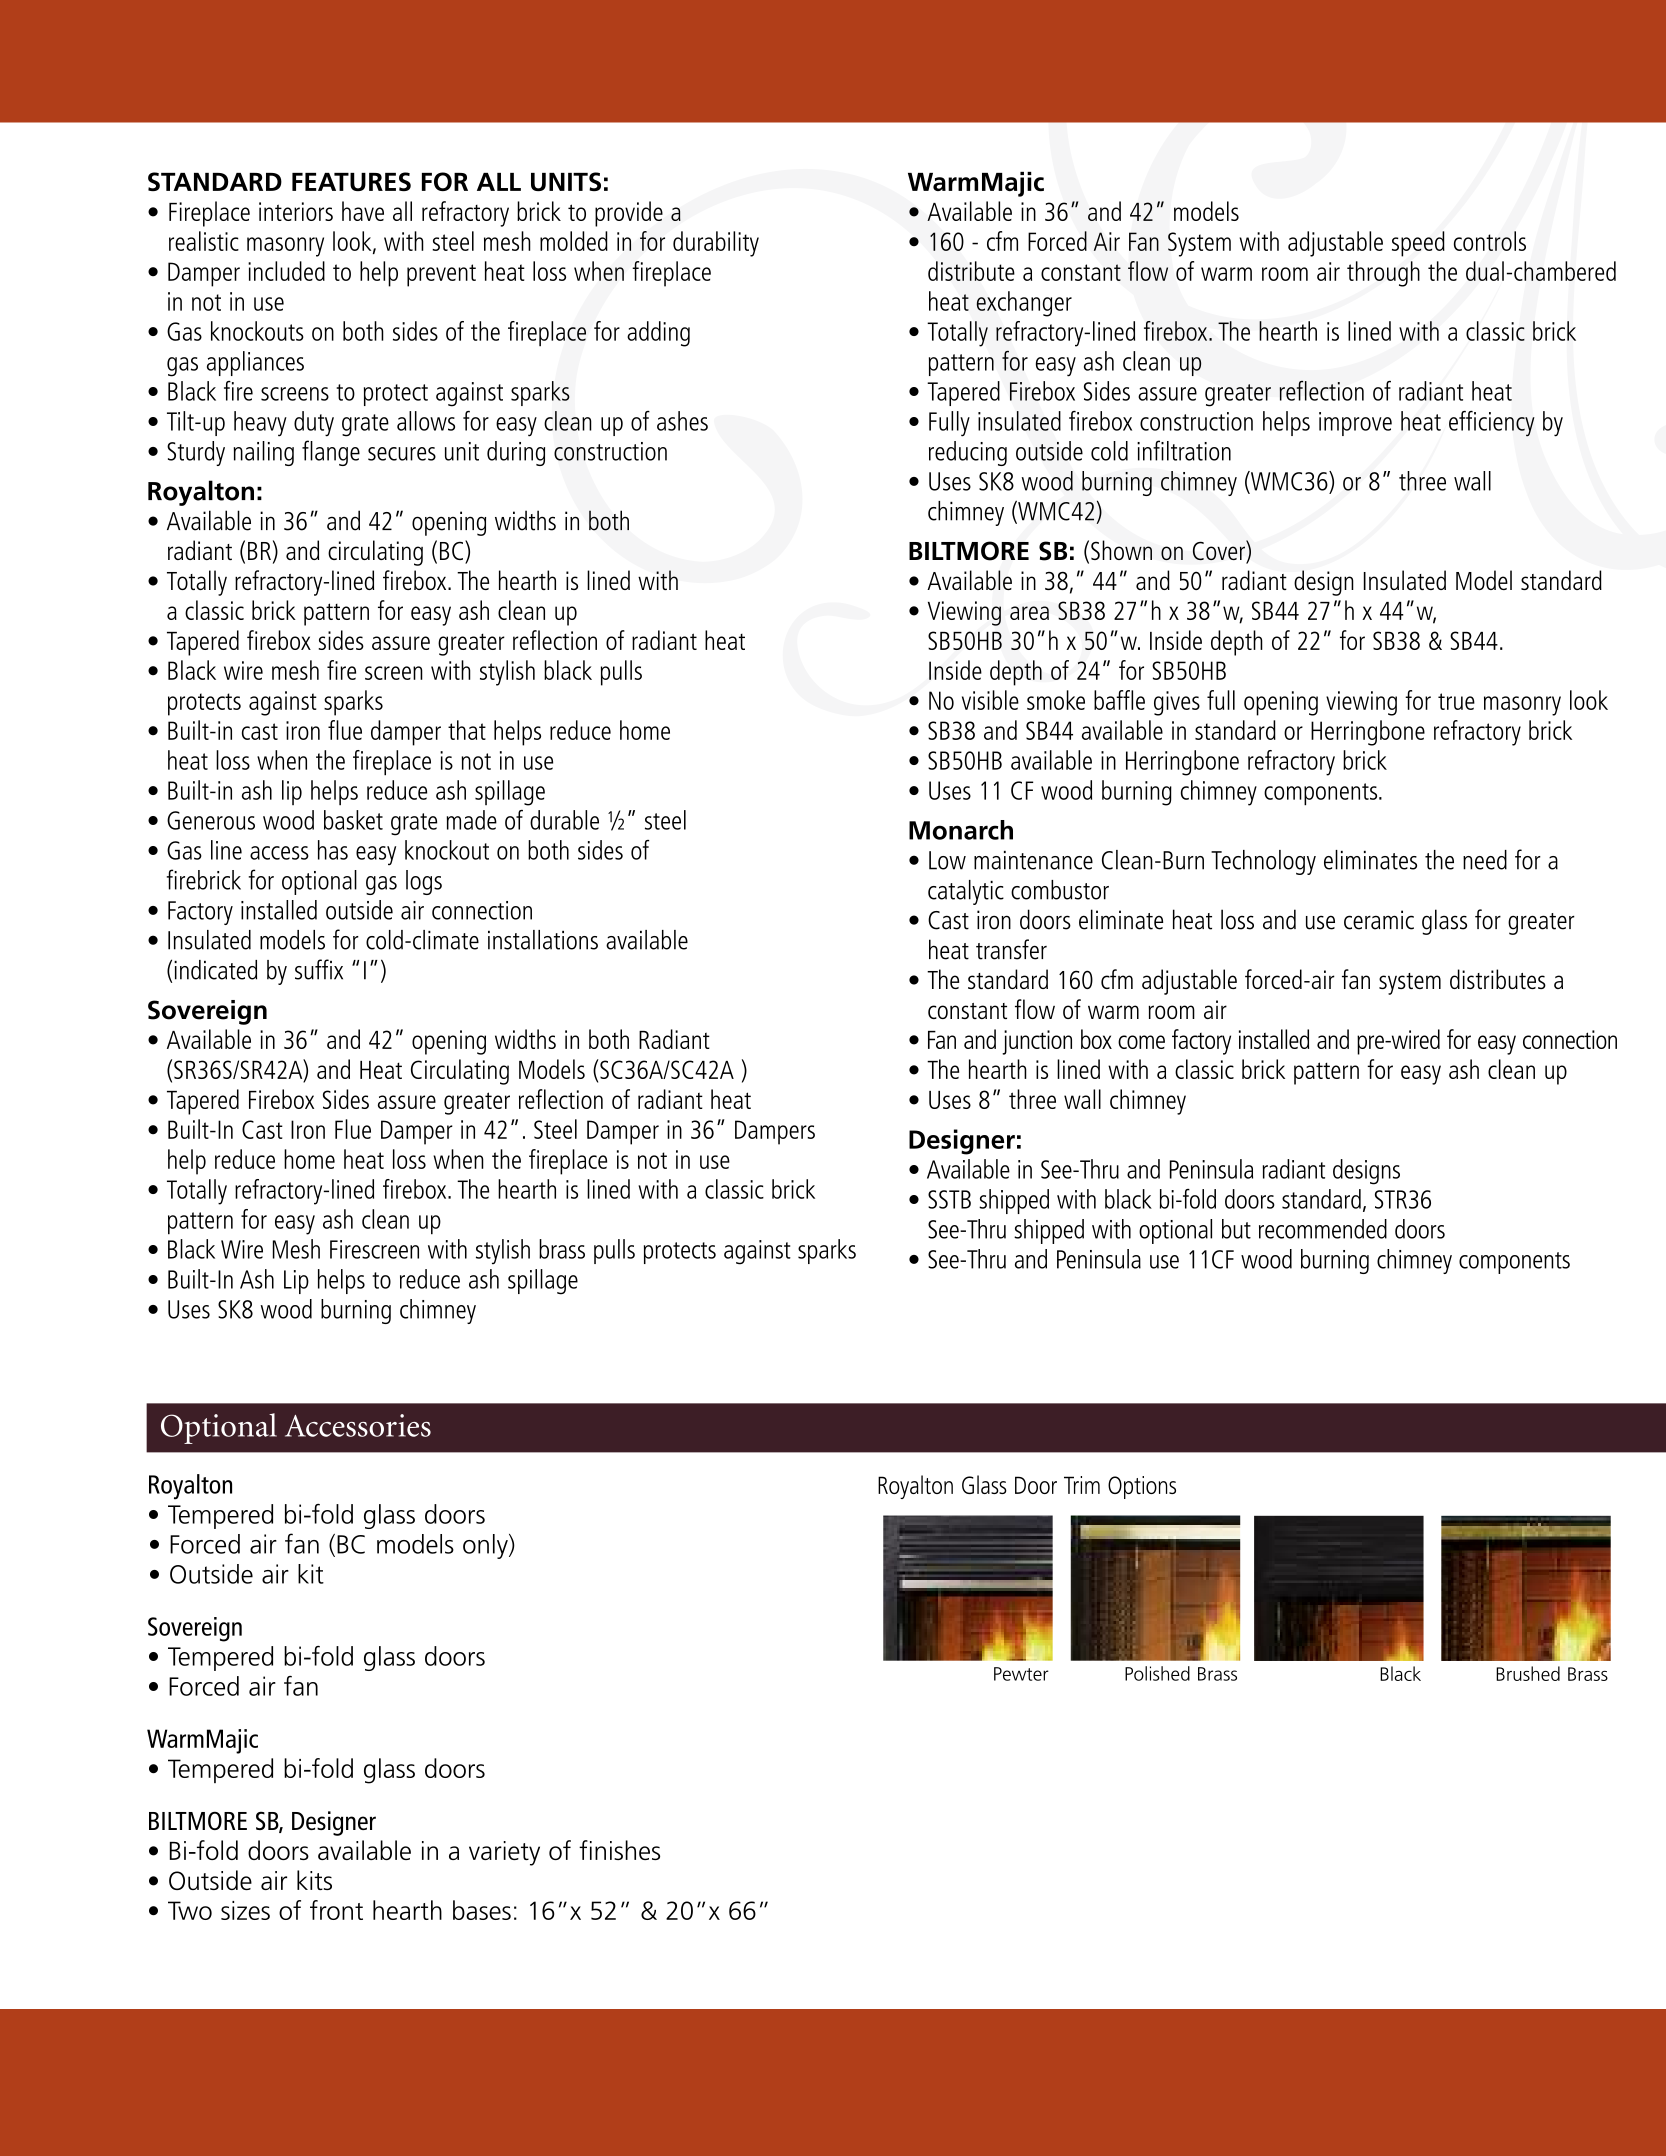 The image size is (1666, 2156). What do you see at coordinates (1418, 244) in the document?
I see `speed` at bounding box center [1418, 244].
